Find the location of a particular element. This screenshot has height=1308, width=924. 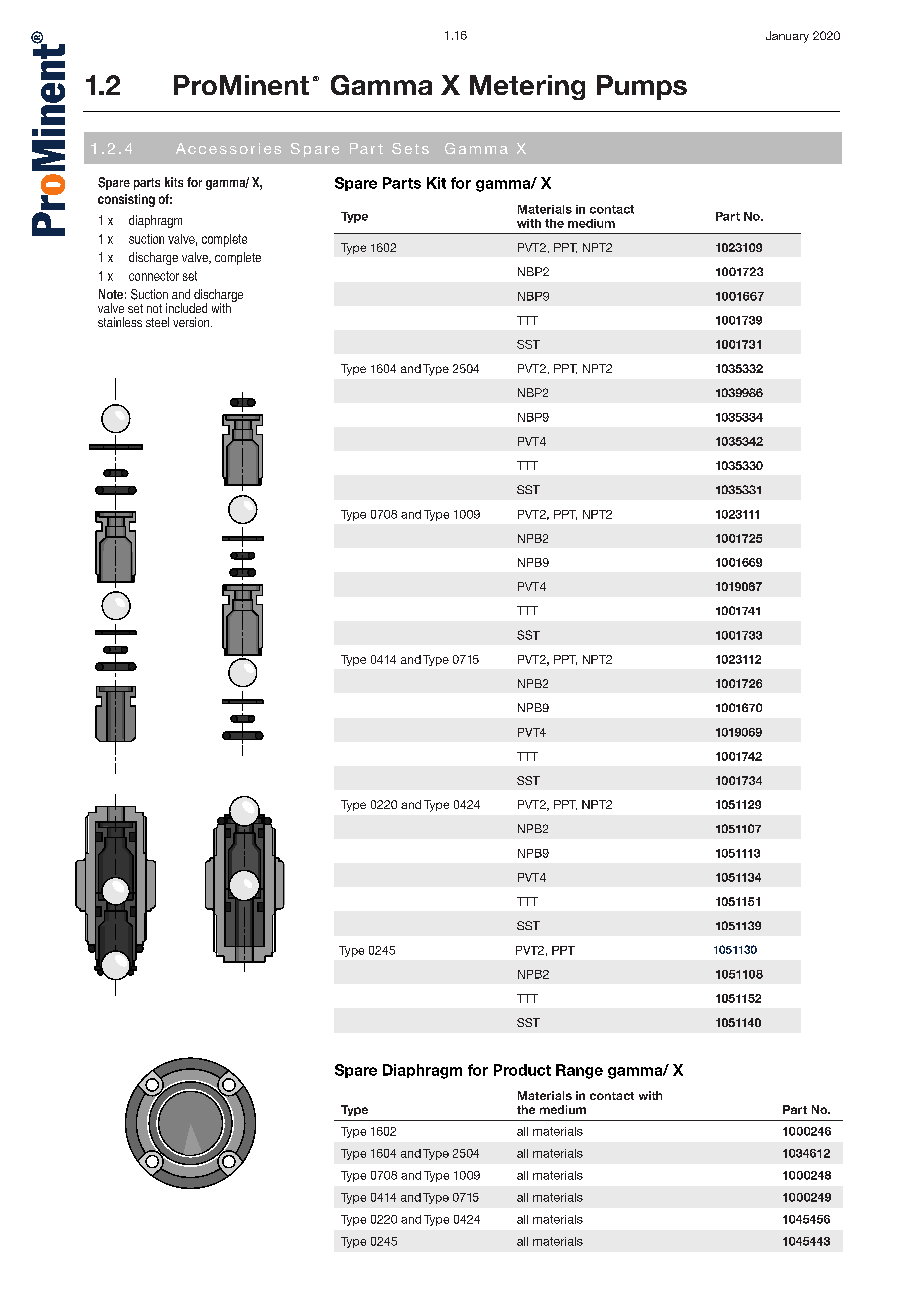

steel is located at coordinates (157, 322).
